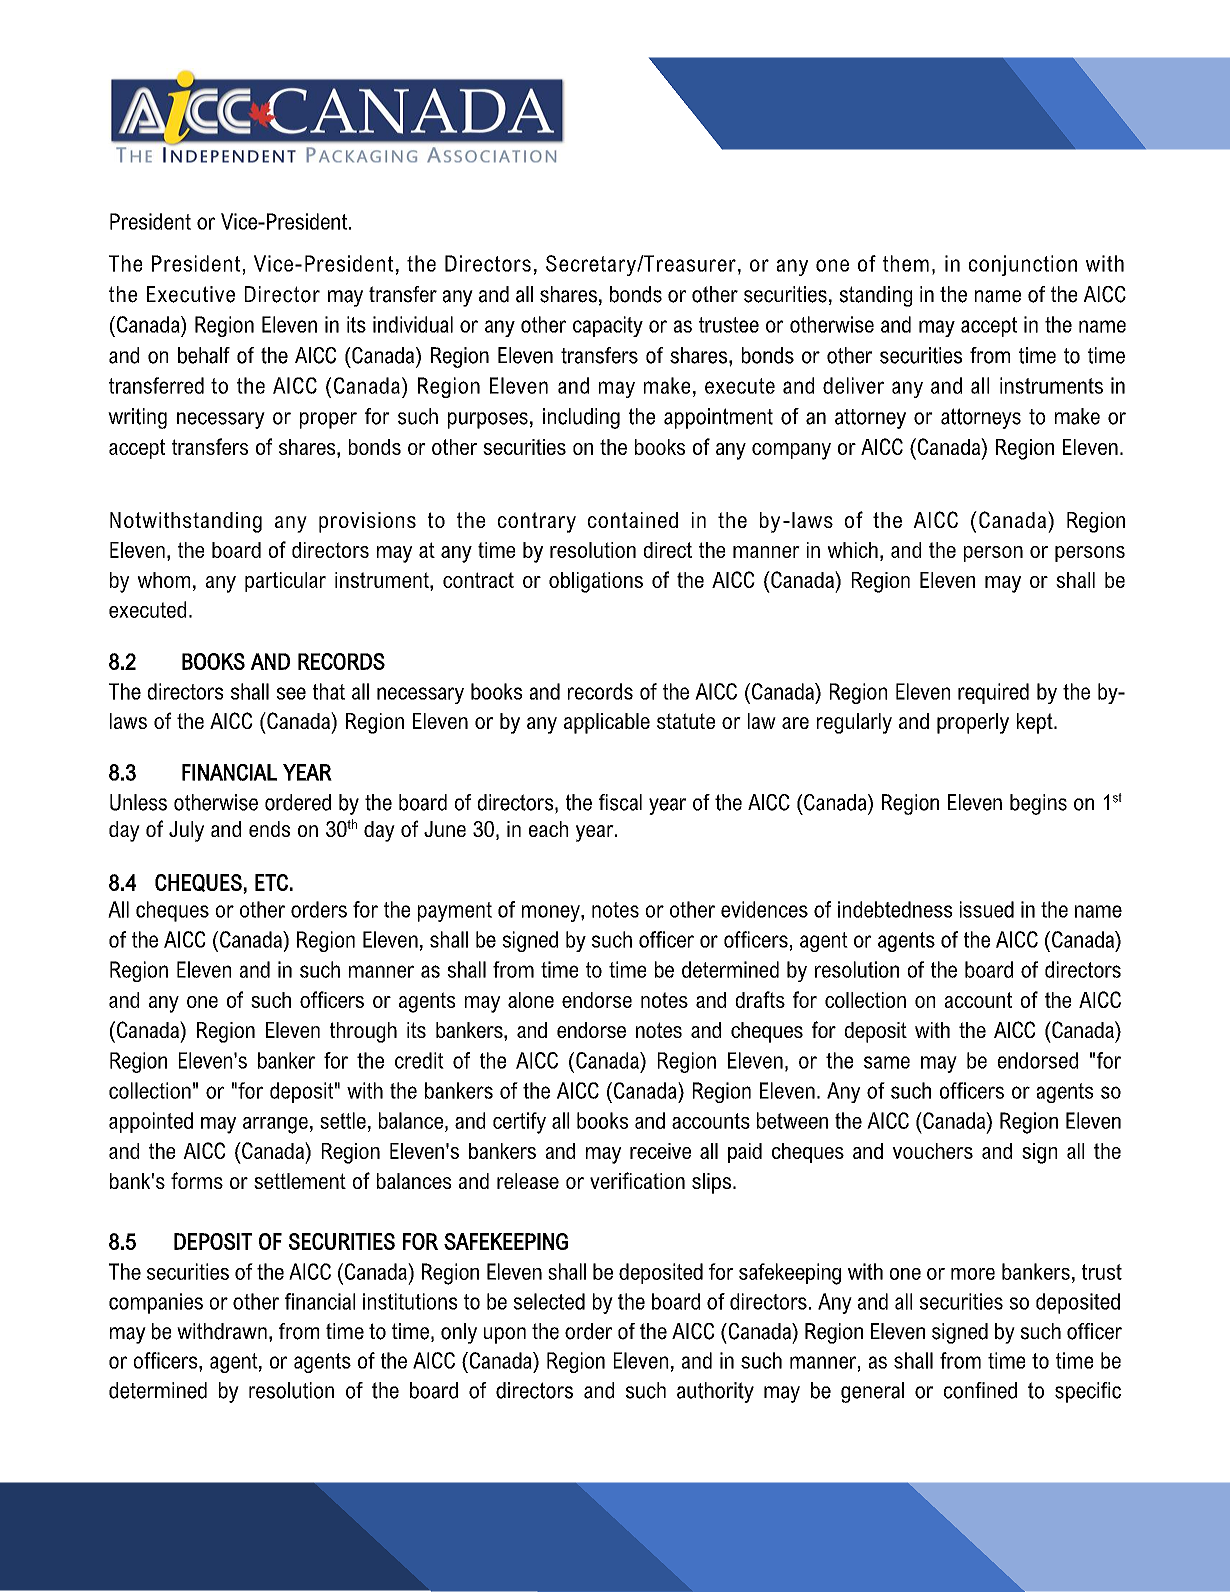 The image size is (1230, 1592). I want to click on capacity, so click(608, 326).
